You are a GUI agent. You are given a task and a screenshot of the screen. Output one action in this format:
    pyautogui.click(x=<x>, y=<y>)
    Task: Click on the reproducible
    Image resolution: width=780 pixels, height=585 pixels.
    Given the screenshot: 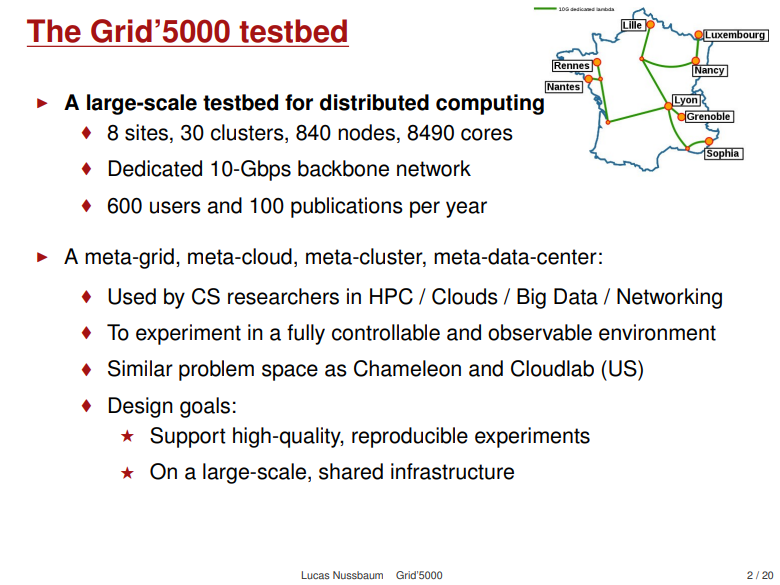 What is the action you would take?
    pyautogui.click(x=410, y=437)
